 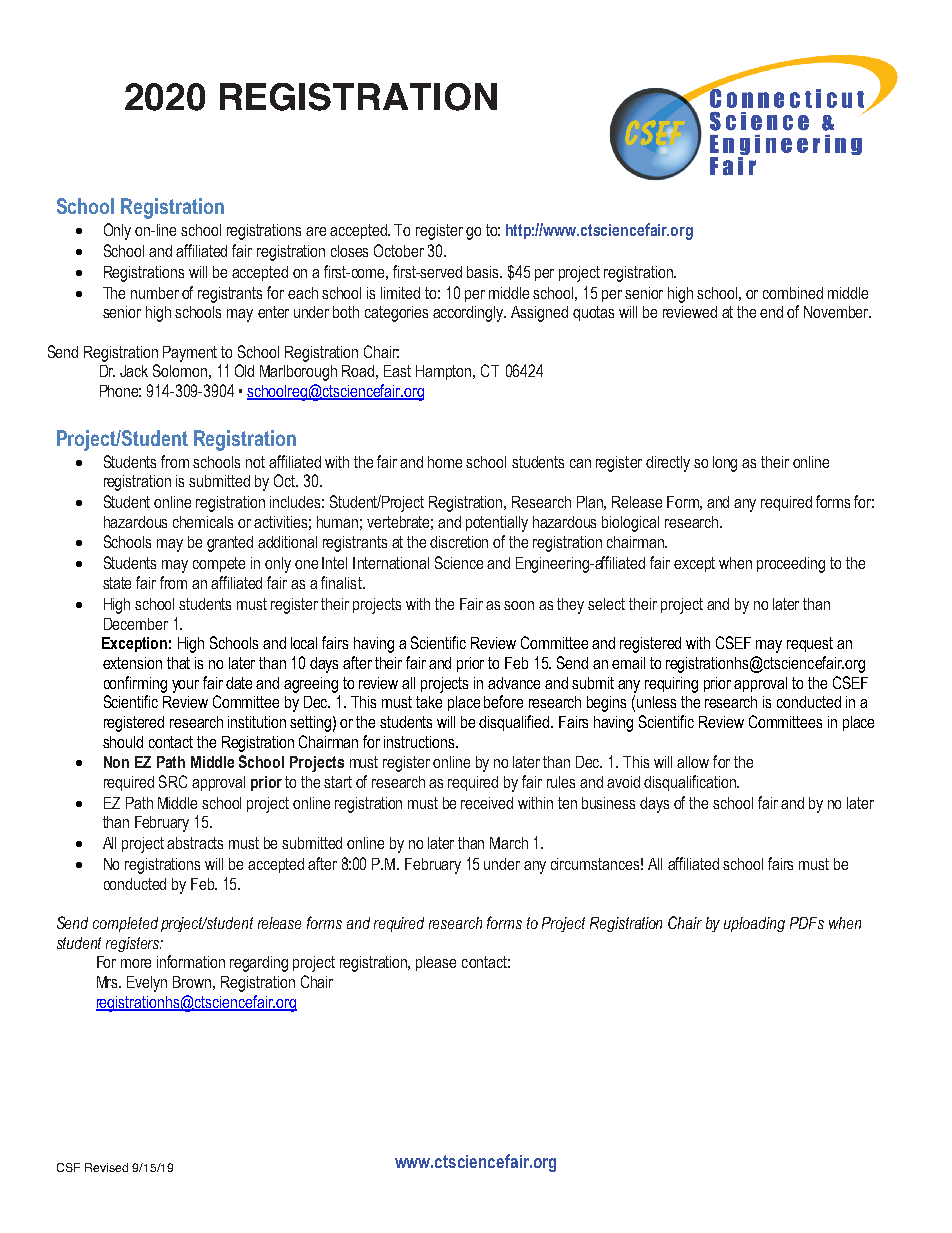 I want to click on disqualification, so click(x=691, y=783).
